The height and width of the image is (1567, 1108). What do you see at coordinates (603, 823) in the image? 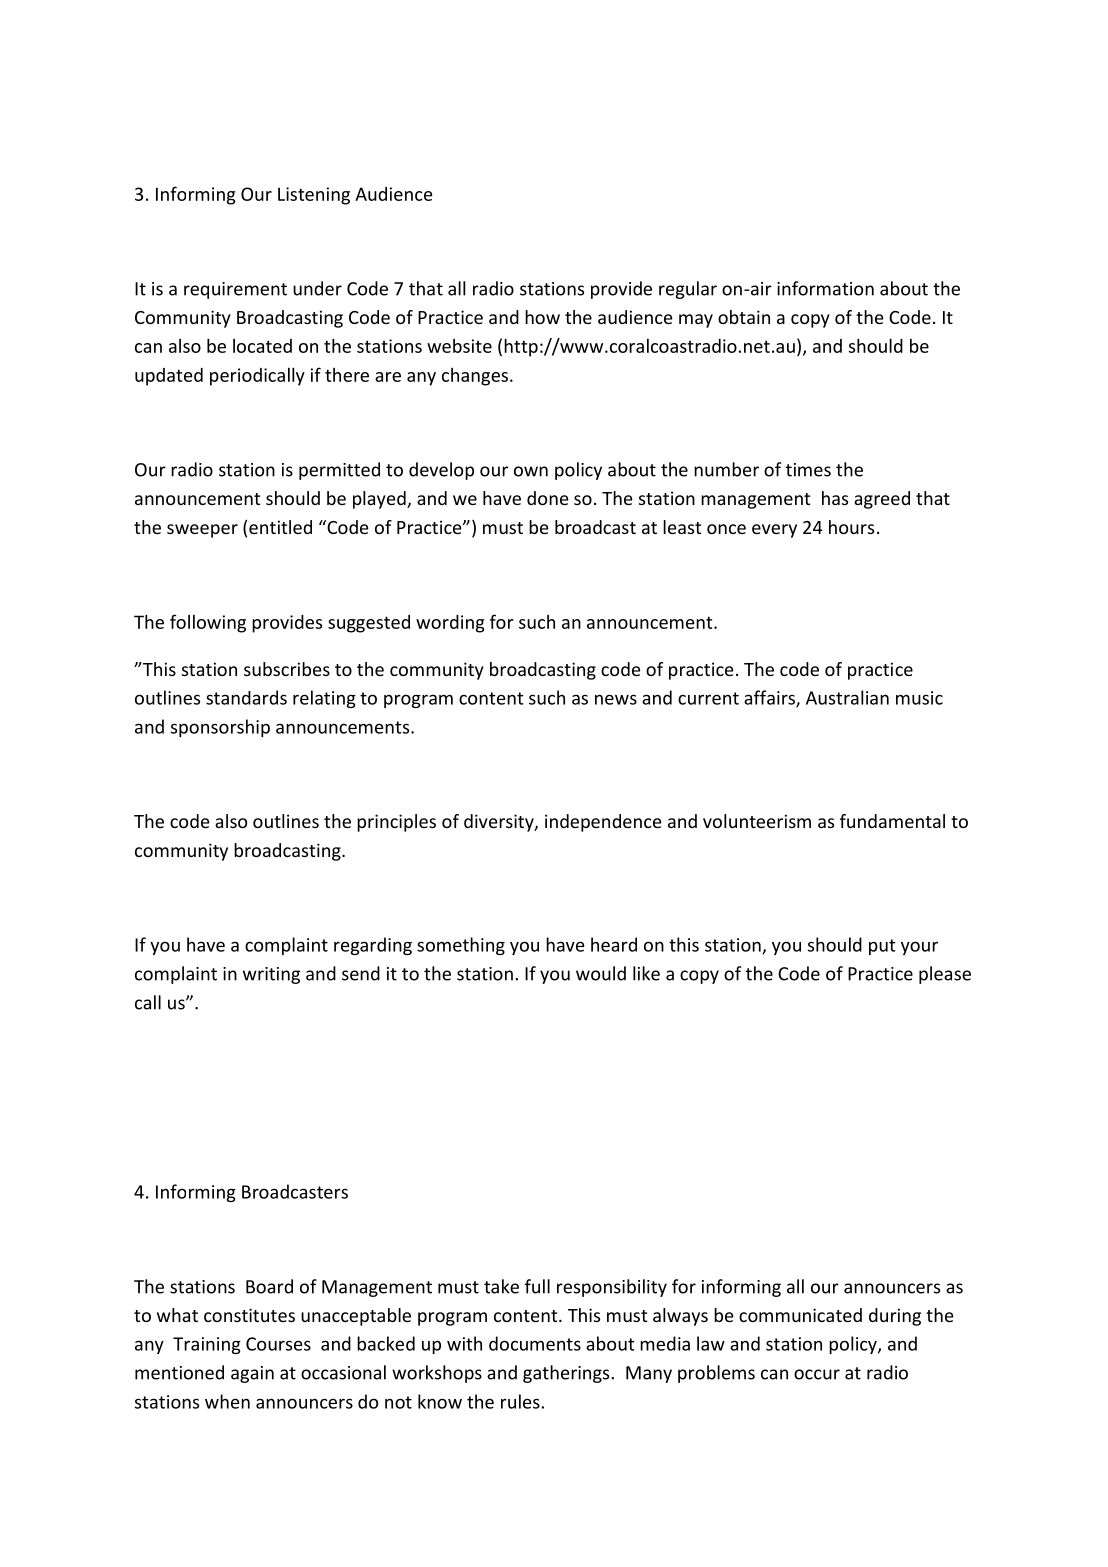
I see `independence` at bounding box center [603, 823].
